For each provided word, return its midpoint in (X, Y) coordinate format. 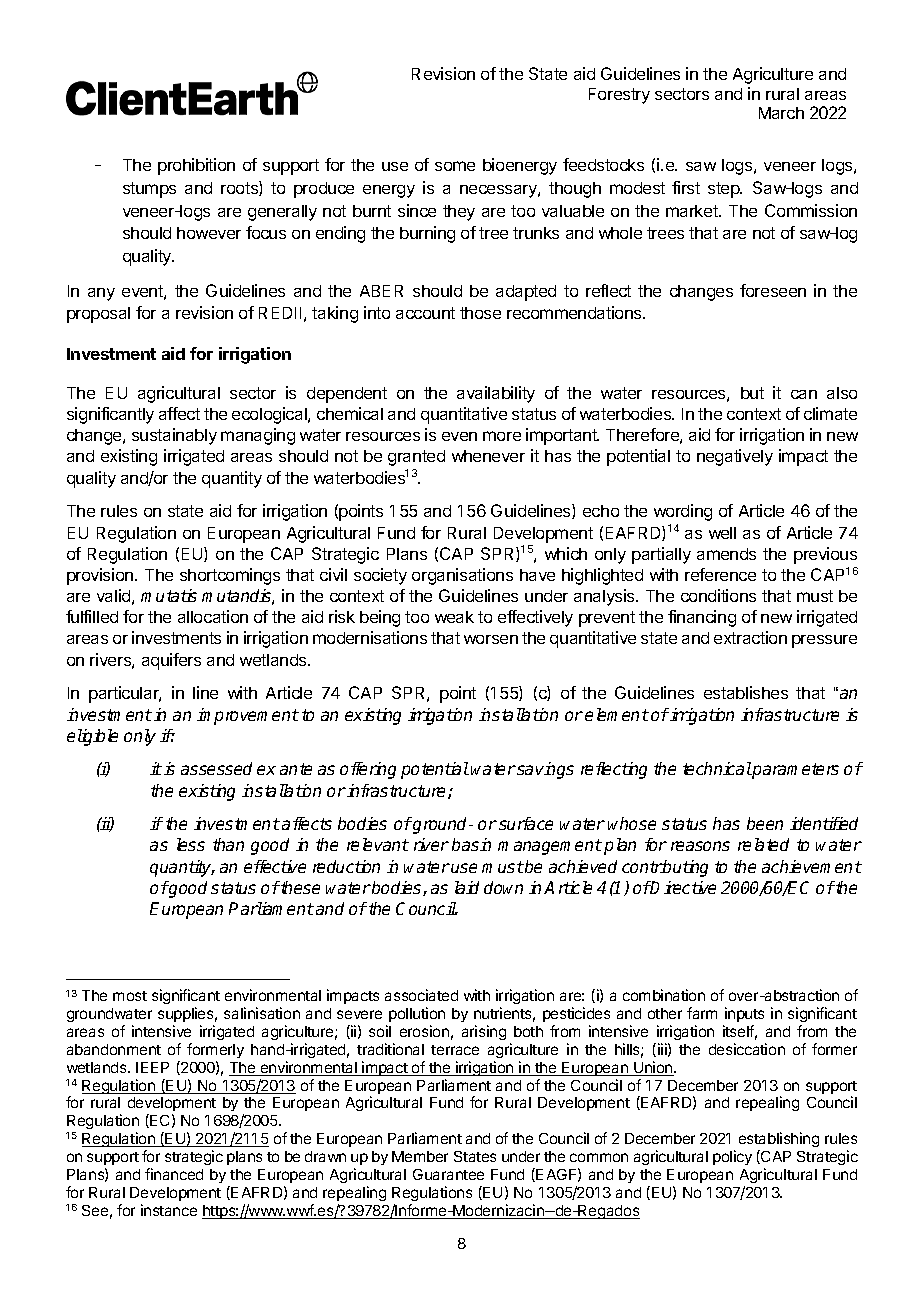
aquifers (171, 661)
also (842, 393)
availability (496, 394)
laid (467, 887)
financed (174, 1174)
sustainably (174, 436)
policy (732, 1157)
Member (420, 1156)
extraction (750, 637)
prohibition (196, 166)
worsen (491, 639)
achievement (812, 866)
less (191, 844)
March (781, 113)
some (455, 166)
